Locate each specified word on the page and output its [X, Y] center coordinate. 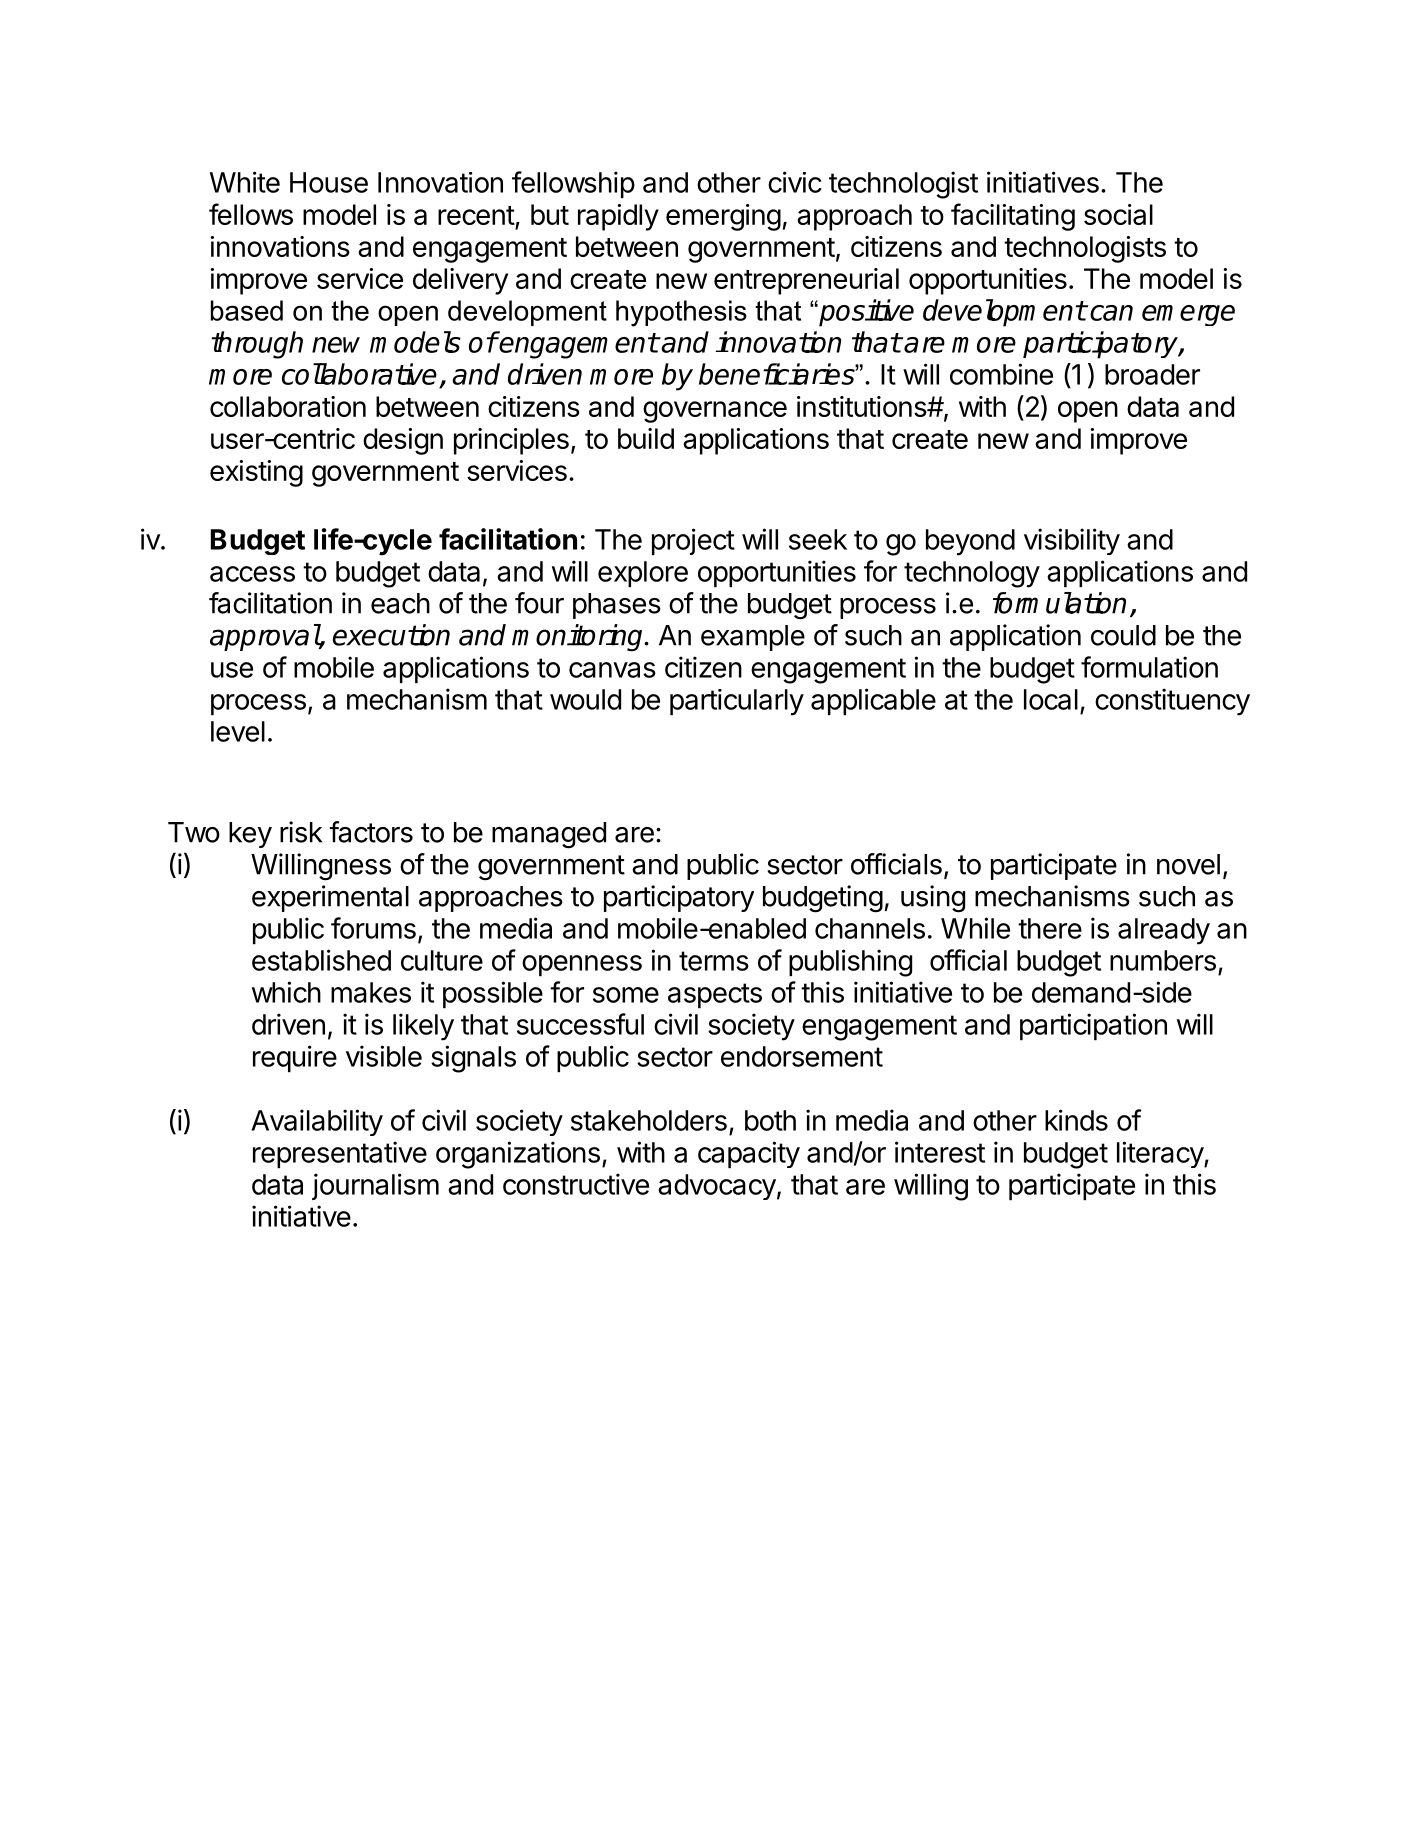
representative [340, 1154]
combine [1001, 374]
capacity [749, 1154]
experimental [330, 898]
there [1050, 928]
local [1051, 699]
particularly [737, 702]
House [329, 182]
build [646, 438]
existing [256, 473]
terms [714, 961]
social [1118, 214]
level [238, 731]
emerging [723, 217]
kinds [1076, 1120]
